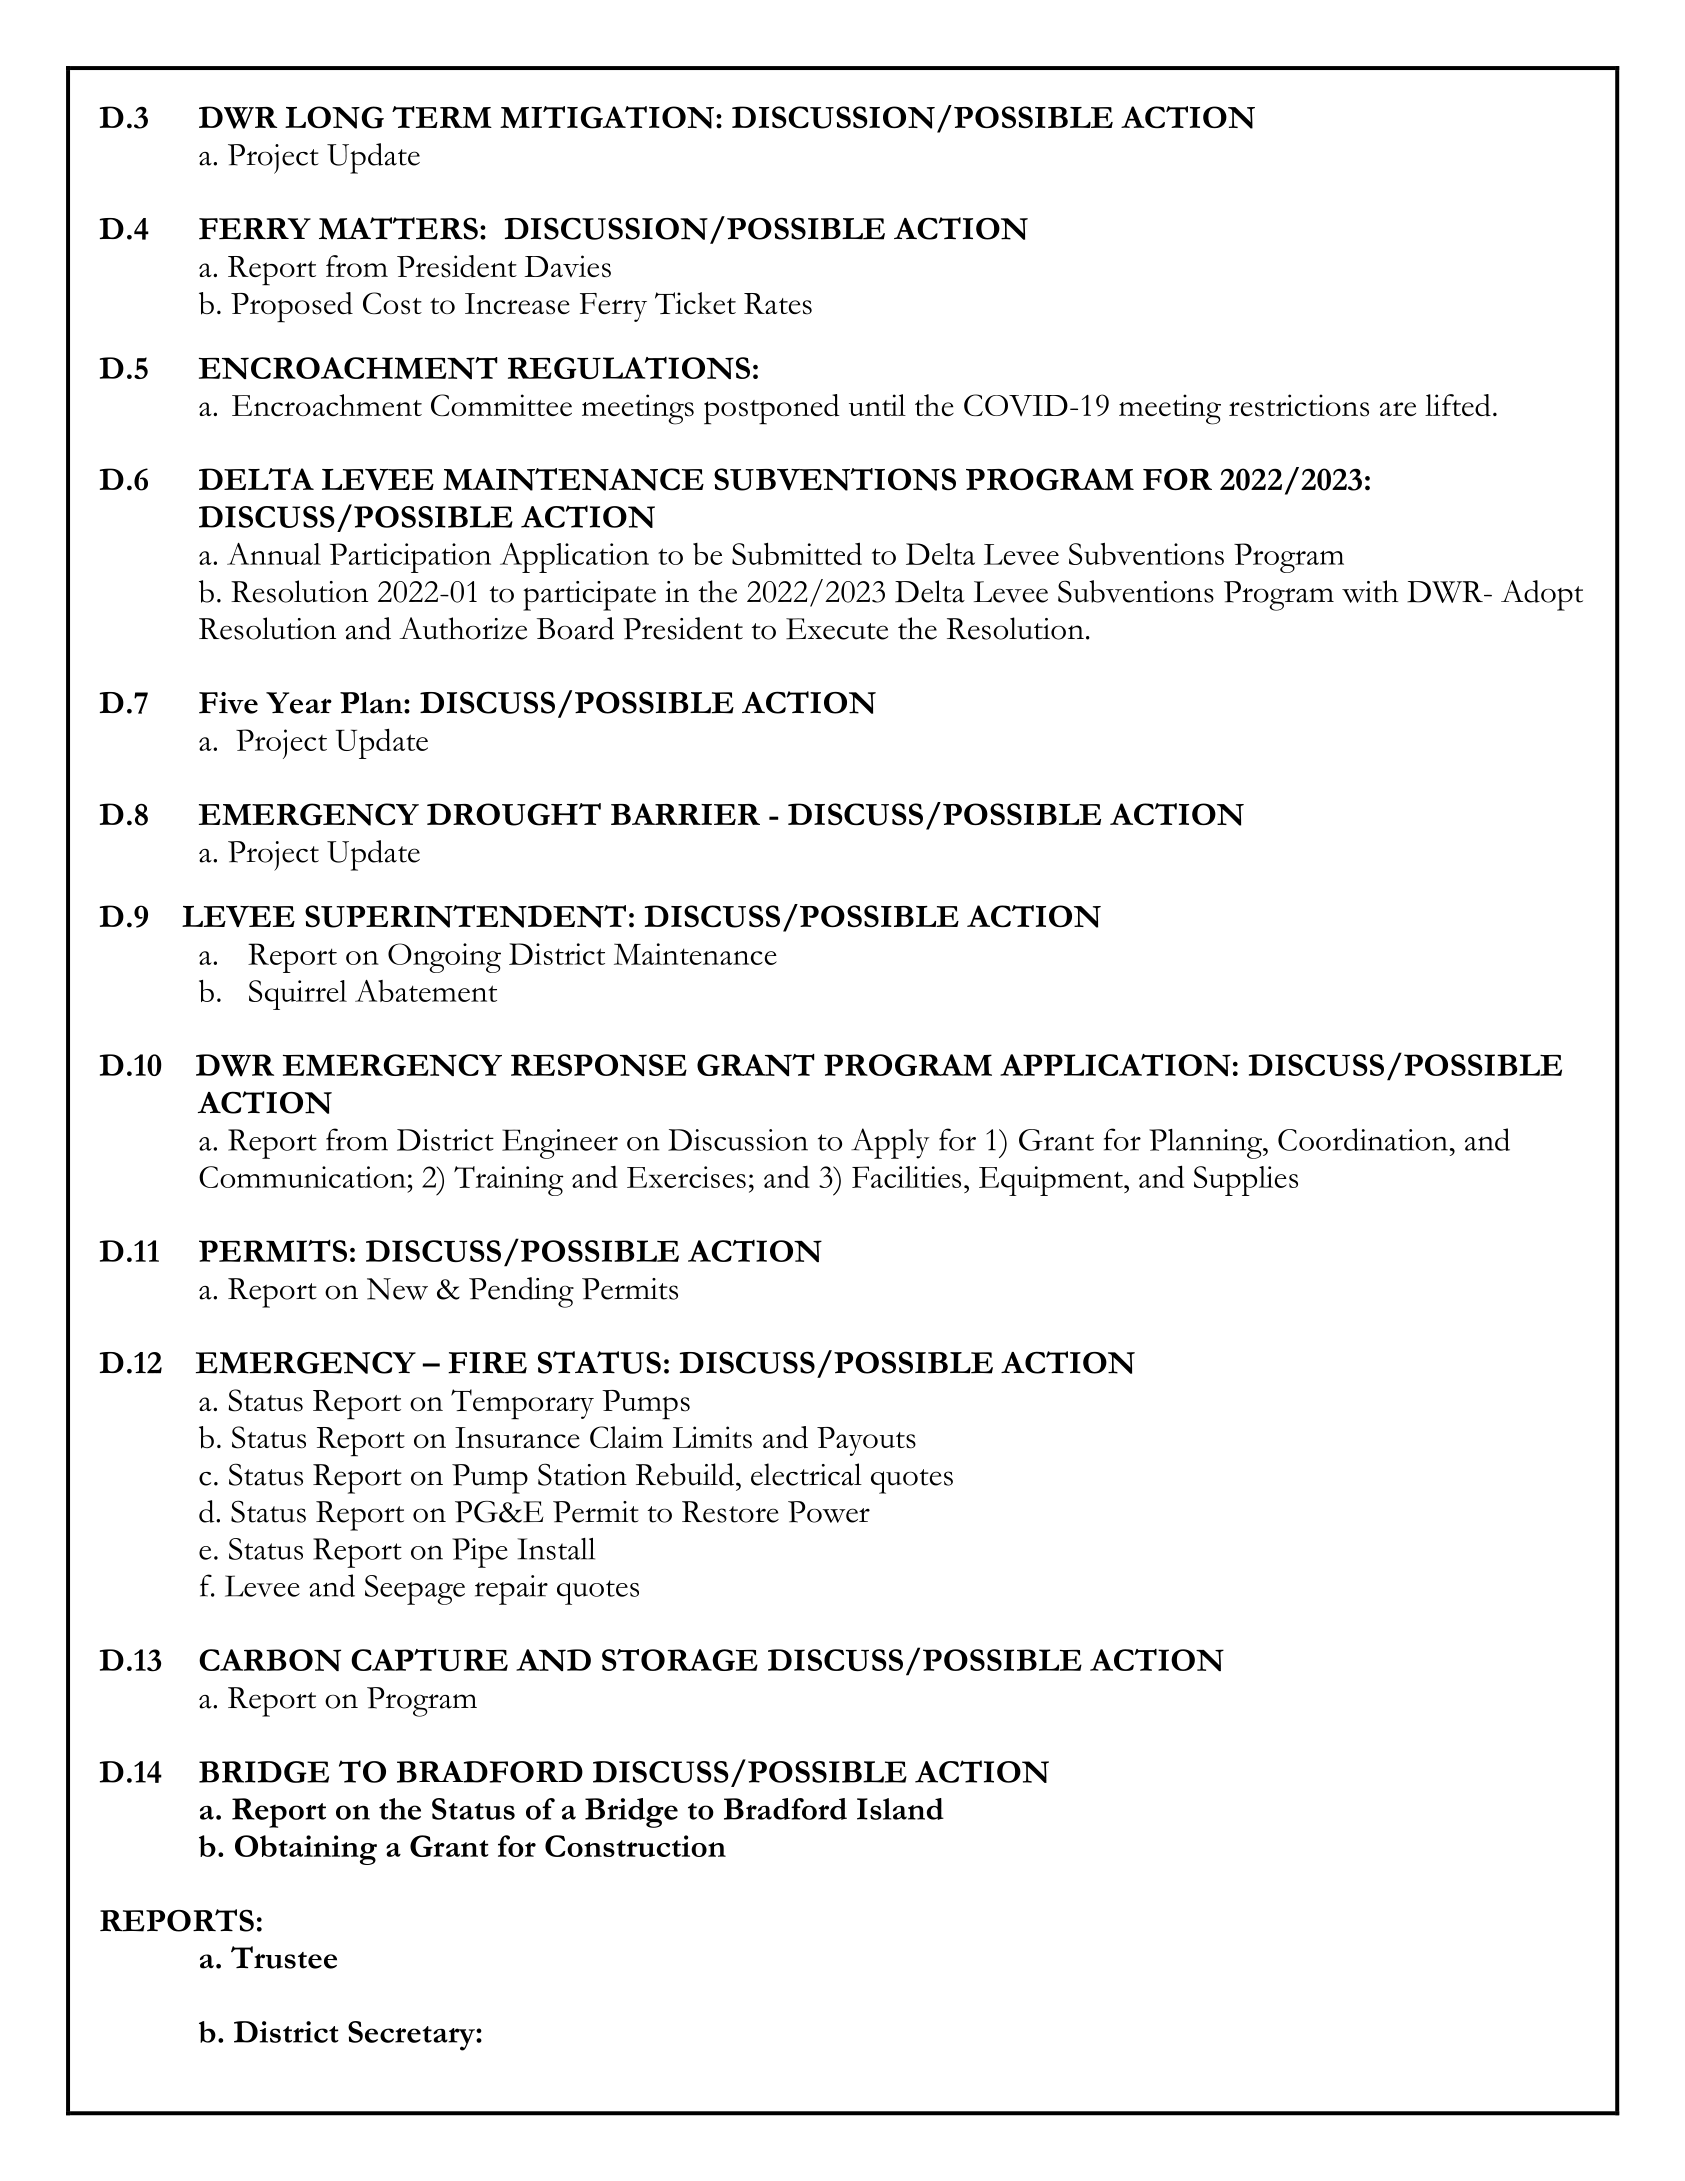 The image size is (1685, 2181). What do you see at coordinates (890, 1143) in the page?
I see `Apply` at bounding box center [890, 1143].
